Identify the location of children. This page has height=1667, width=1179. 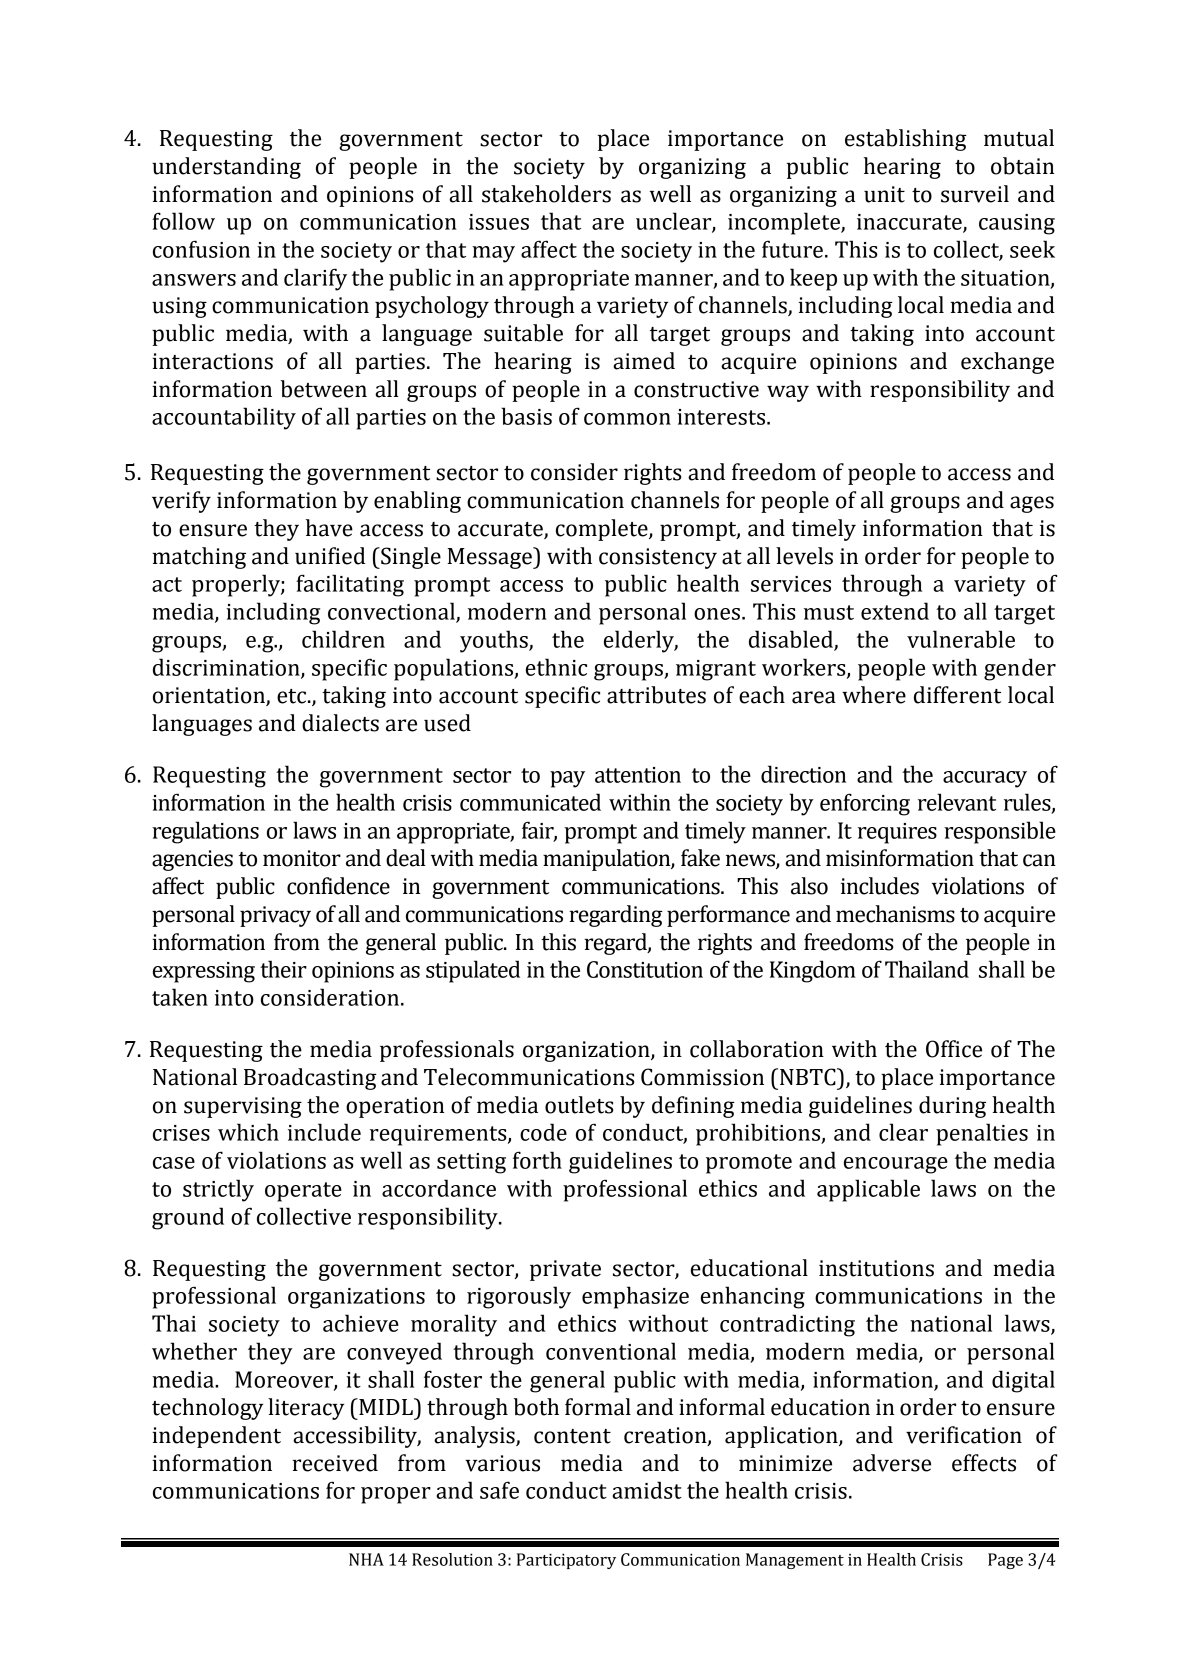
(343, 639).
